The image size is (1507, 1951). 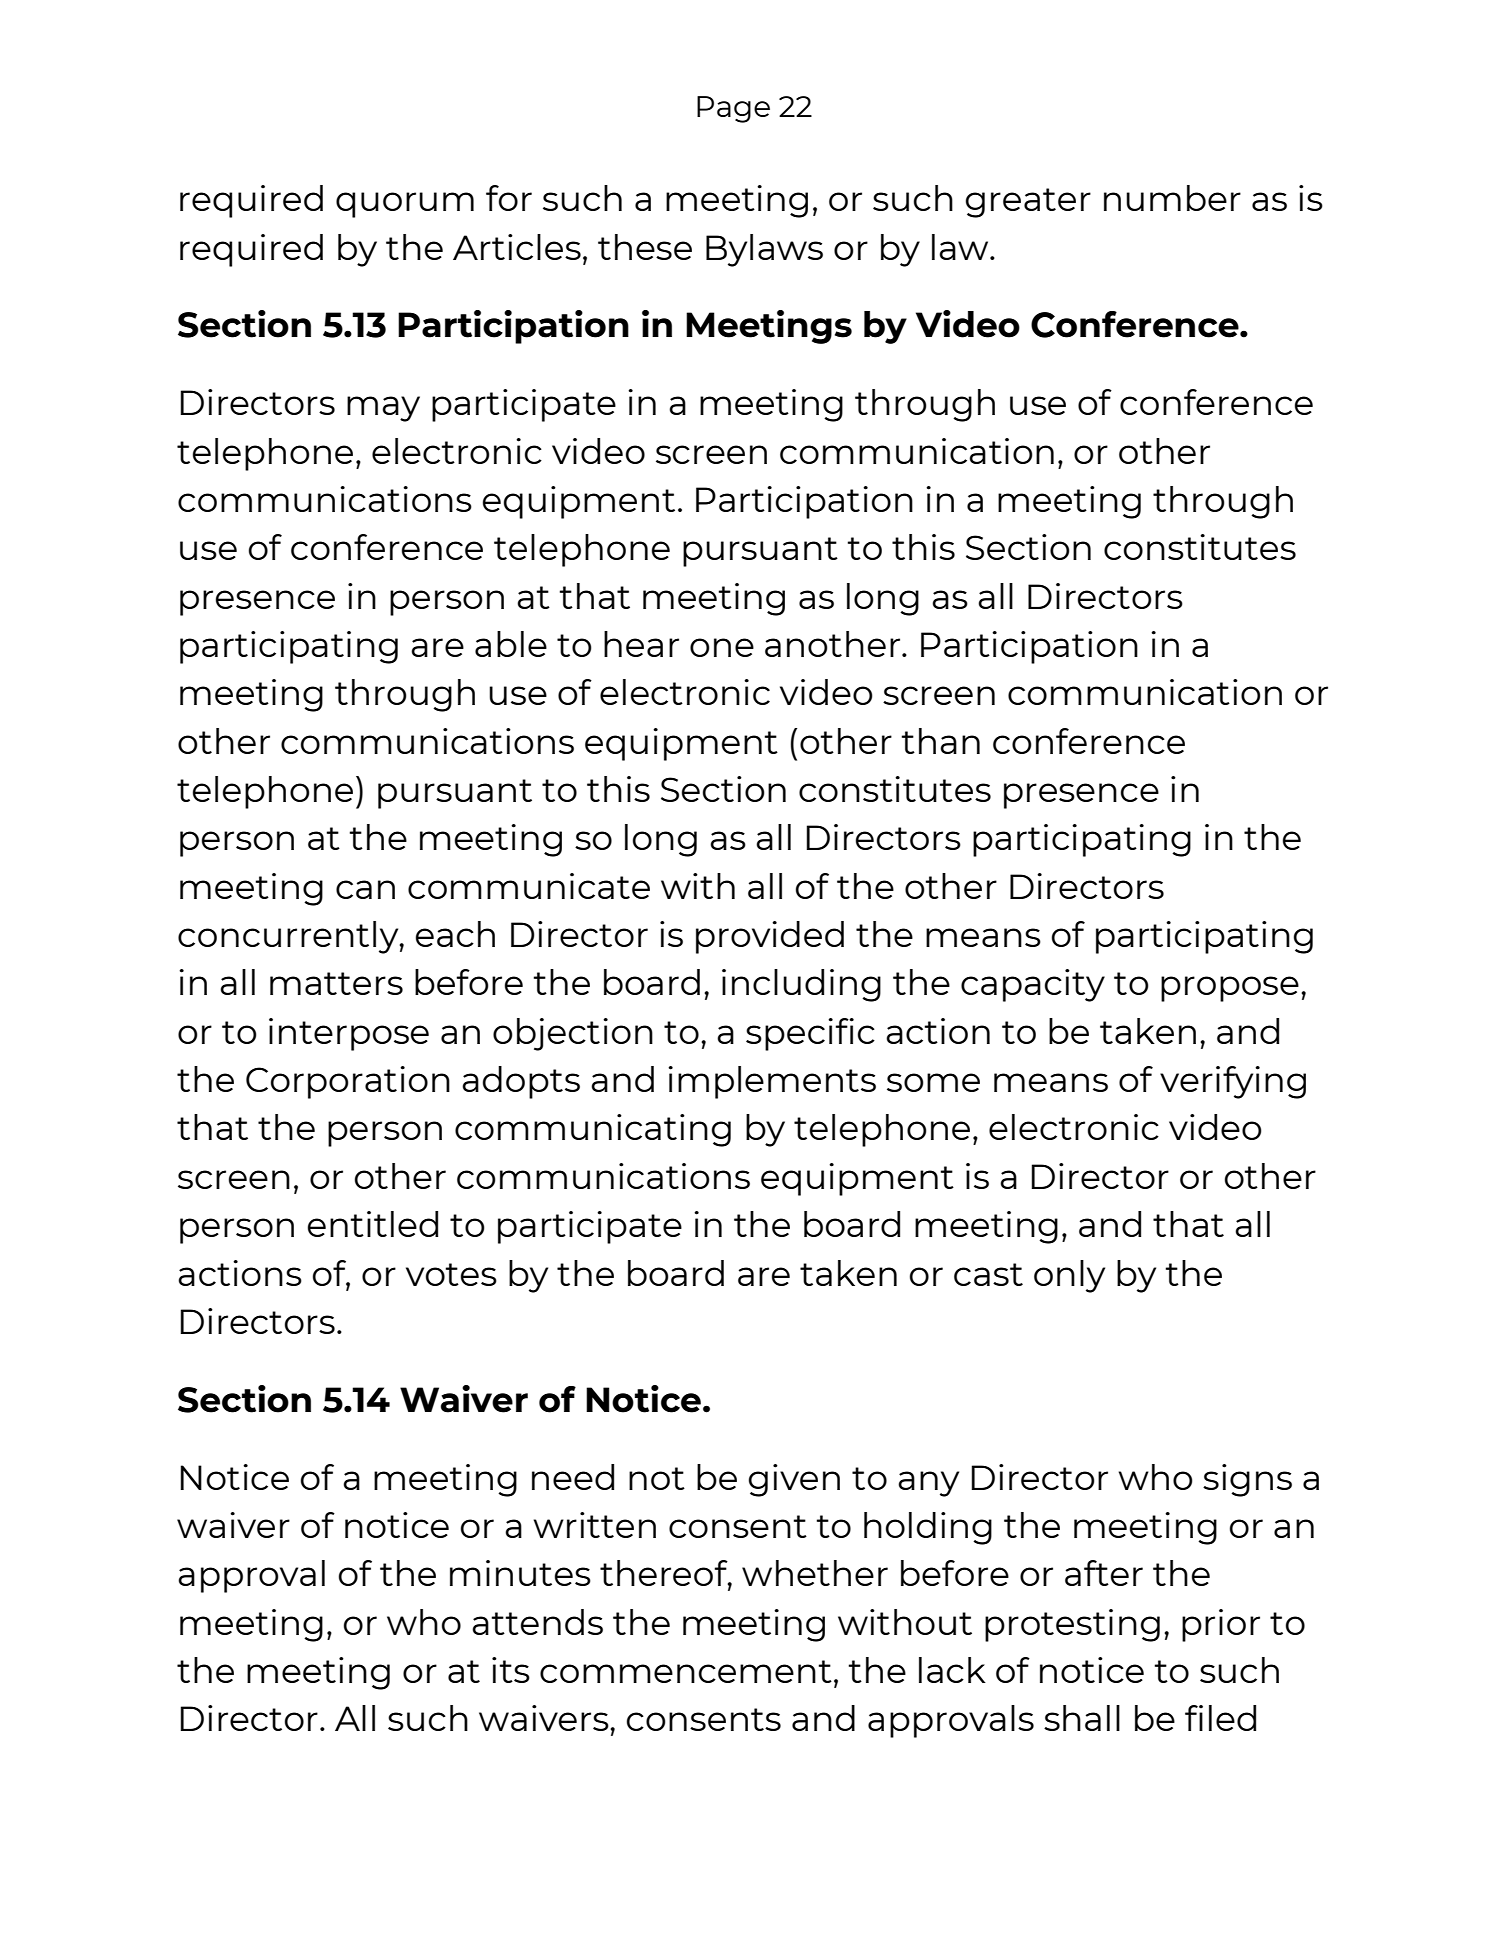 What do you see at coordinates (373, 1224) in the screenshot?
I see `entitled` at bounding box center [373, 1224].
